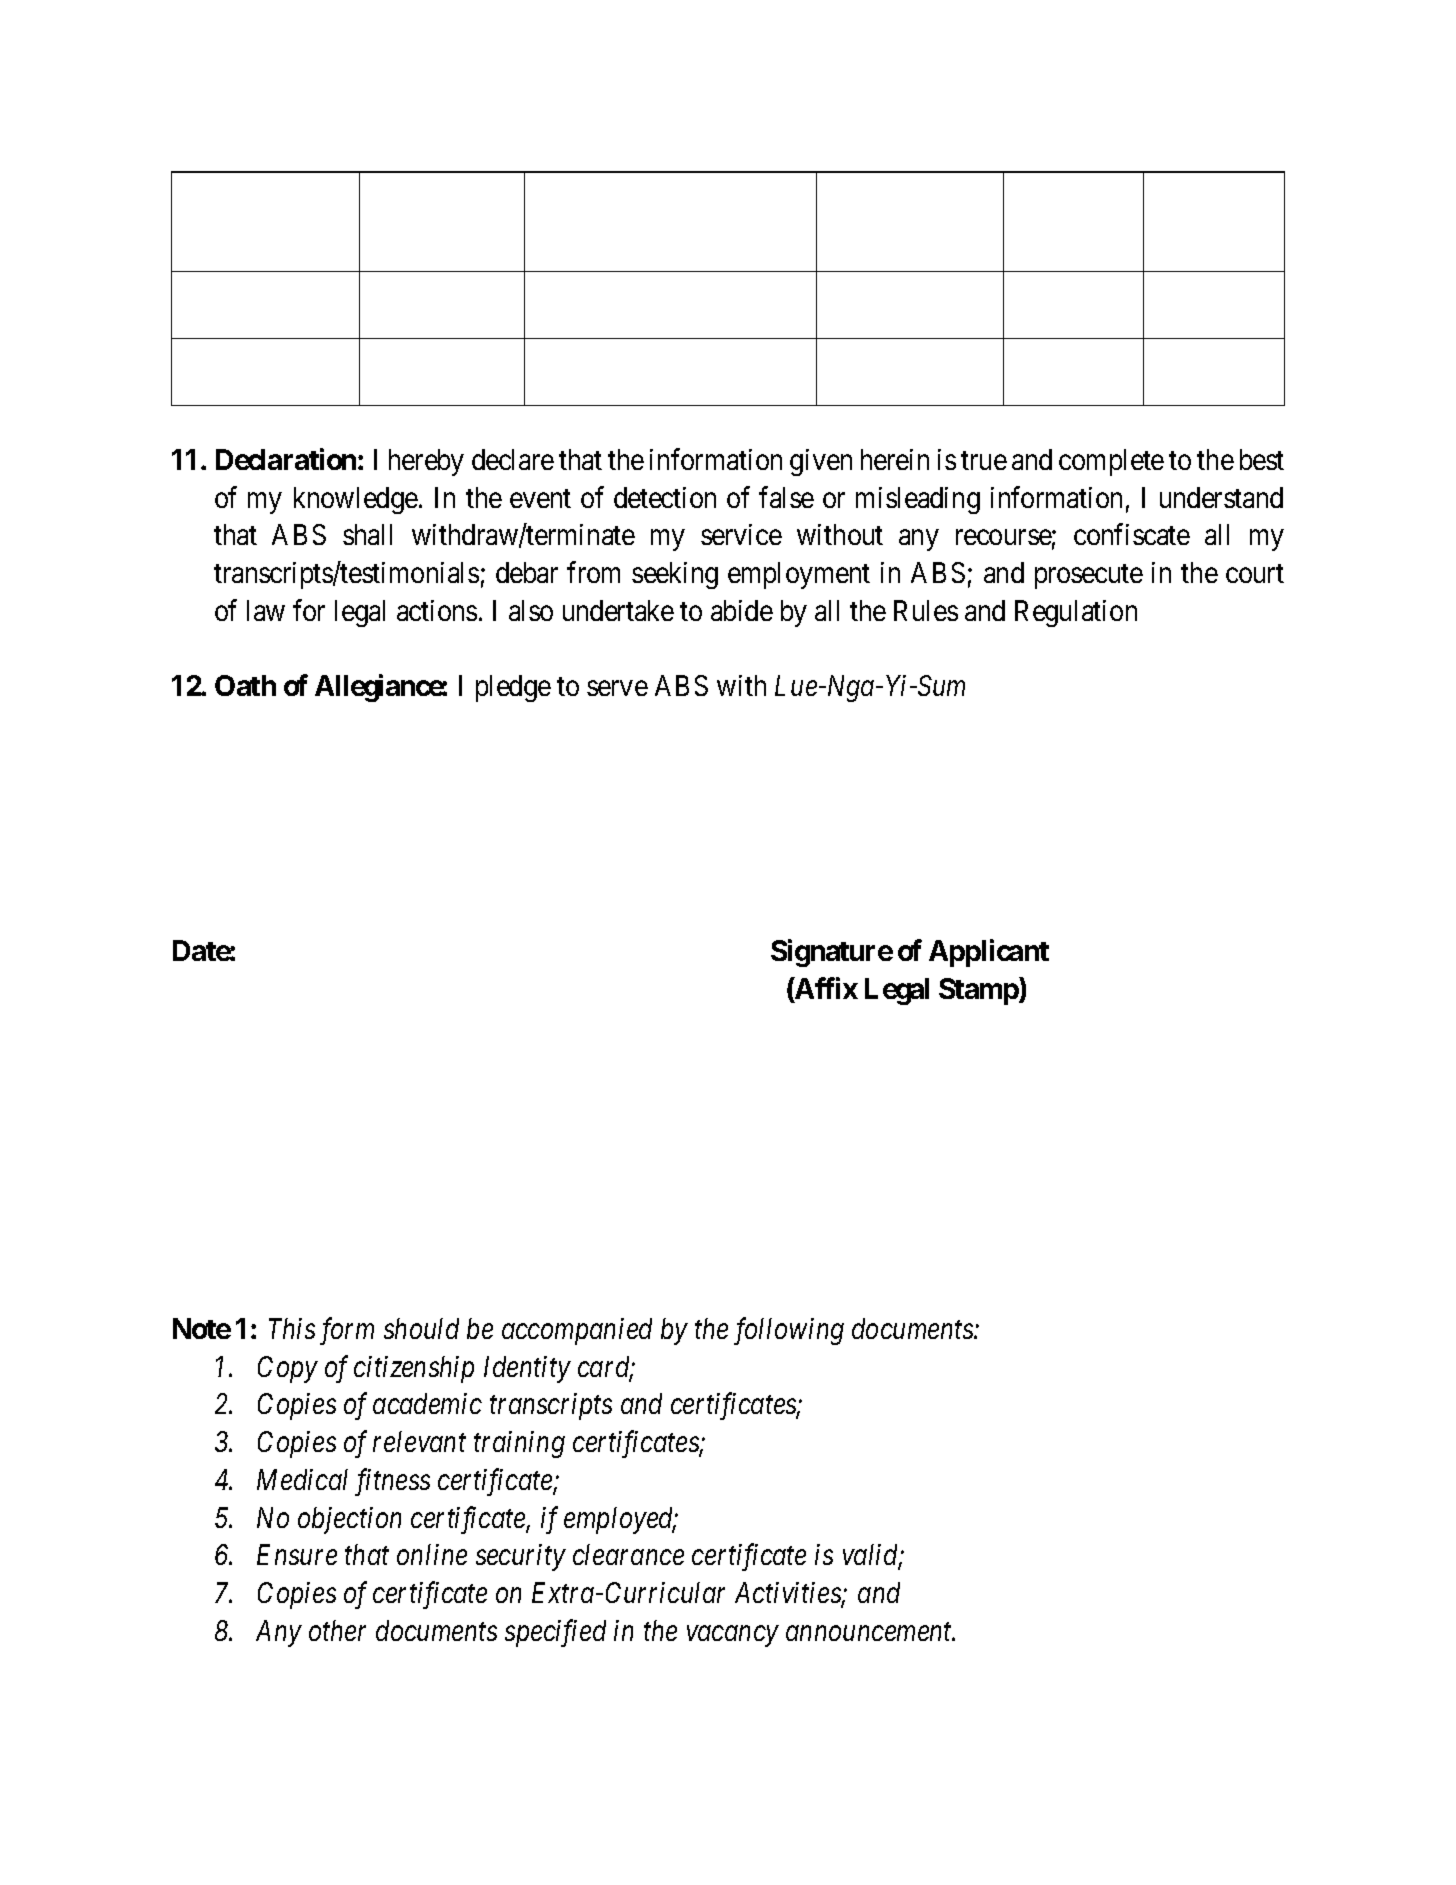 The height and width of the screenshot is (1885, 1456). What do you see at coordinates (786, 497) in the screenshot?
I see `false` at bounding box center [786, 497].
